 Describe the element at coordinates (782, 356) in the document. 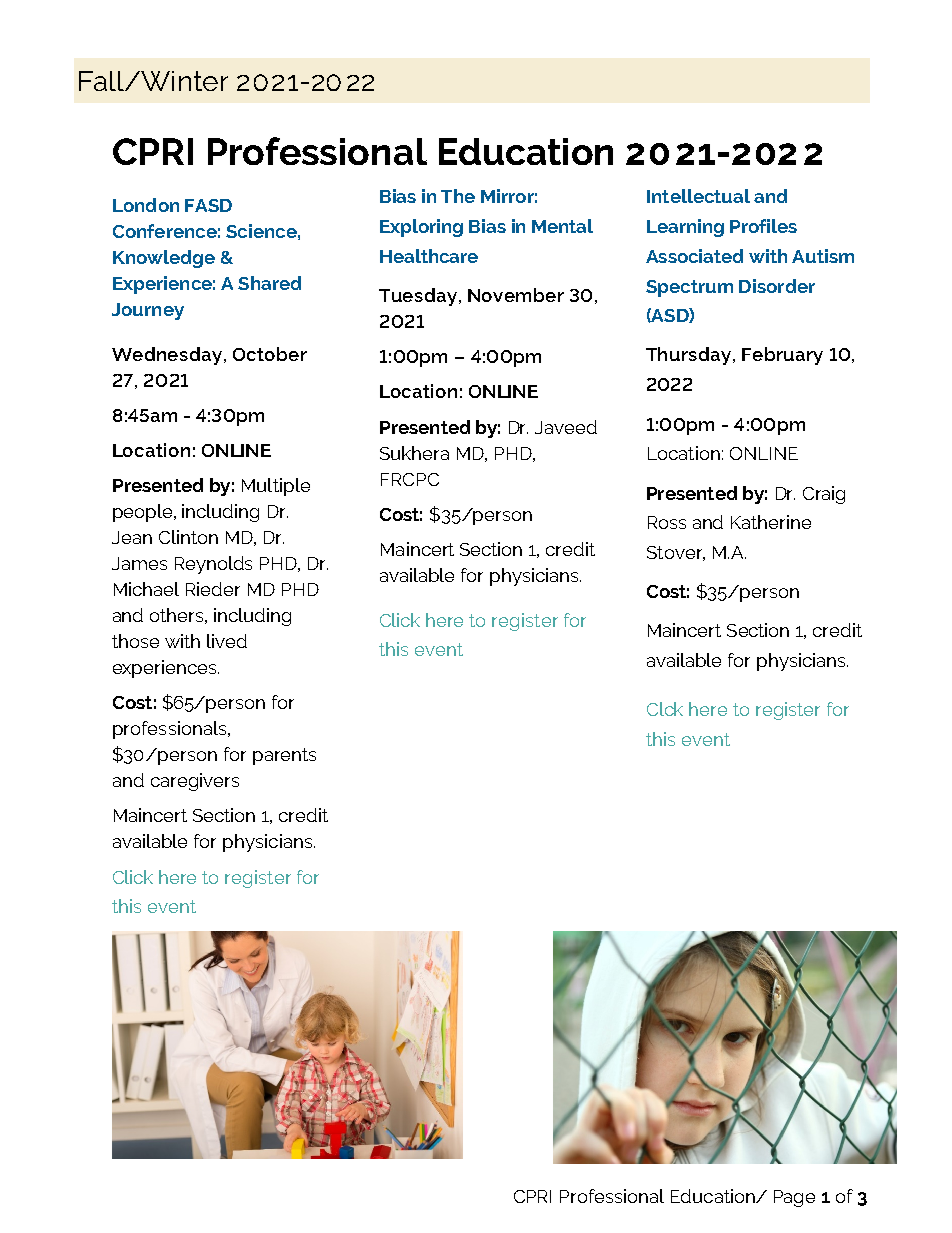

I see `February` at that location.
